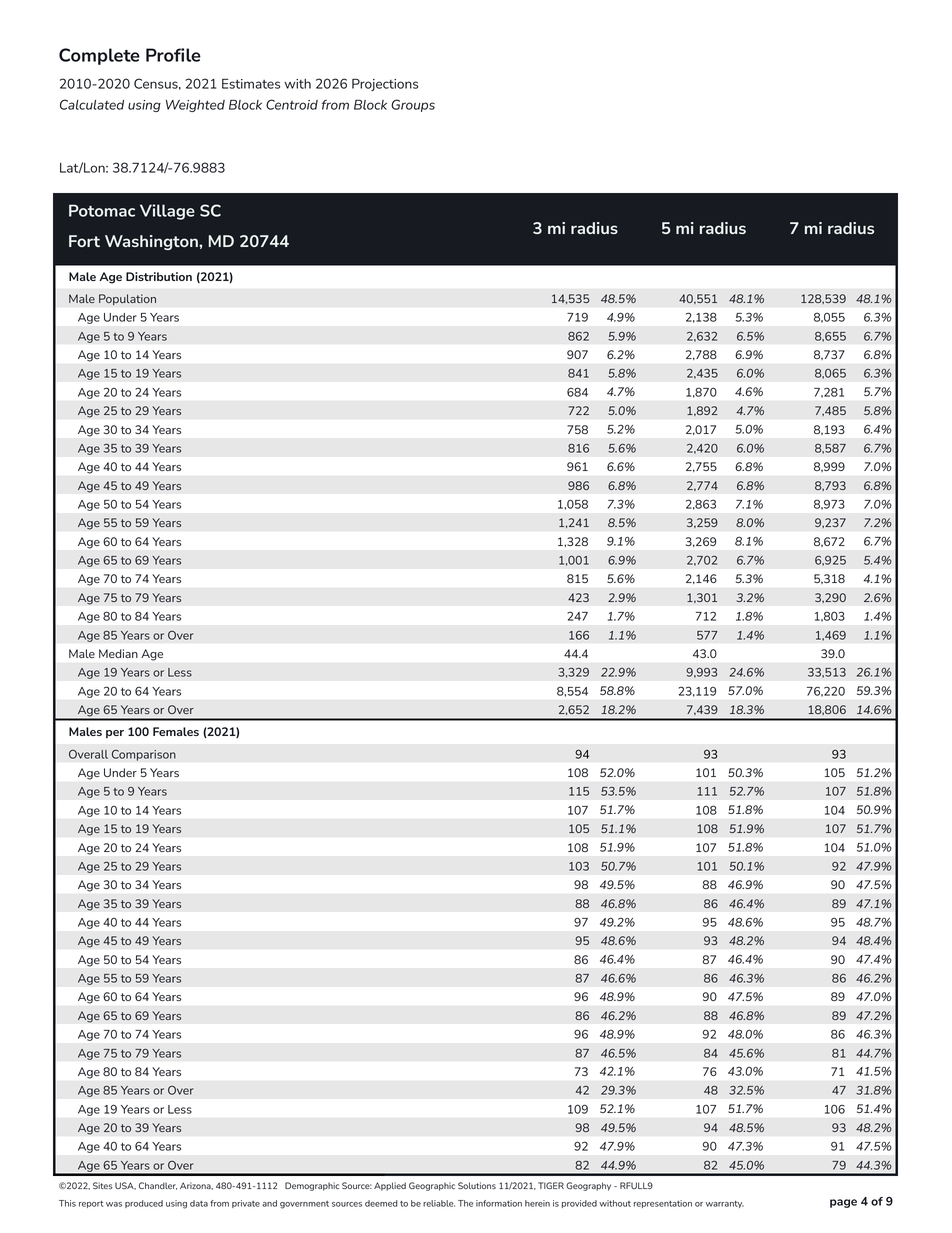  I want to click on per, so click(115, 734).
